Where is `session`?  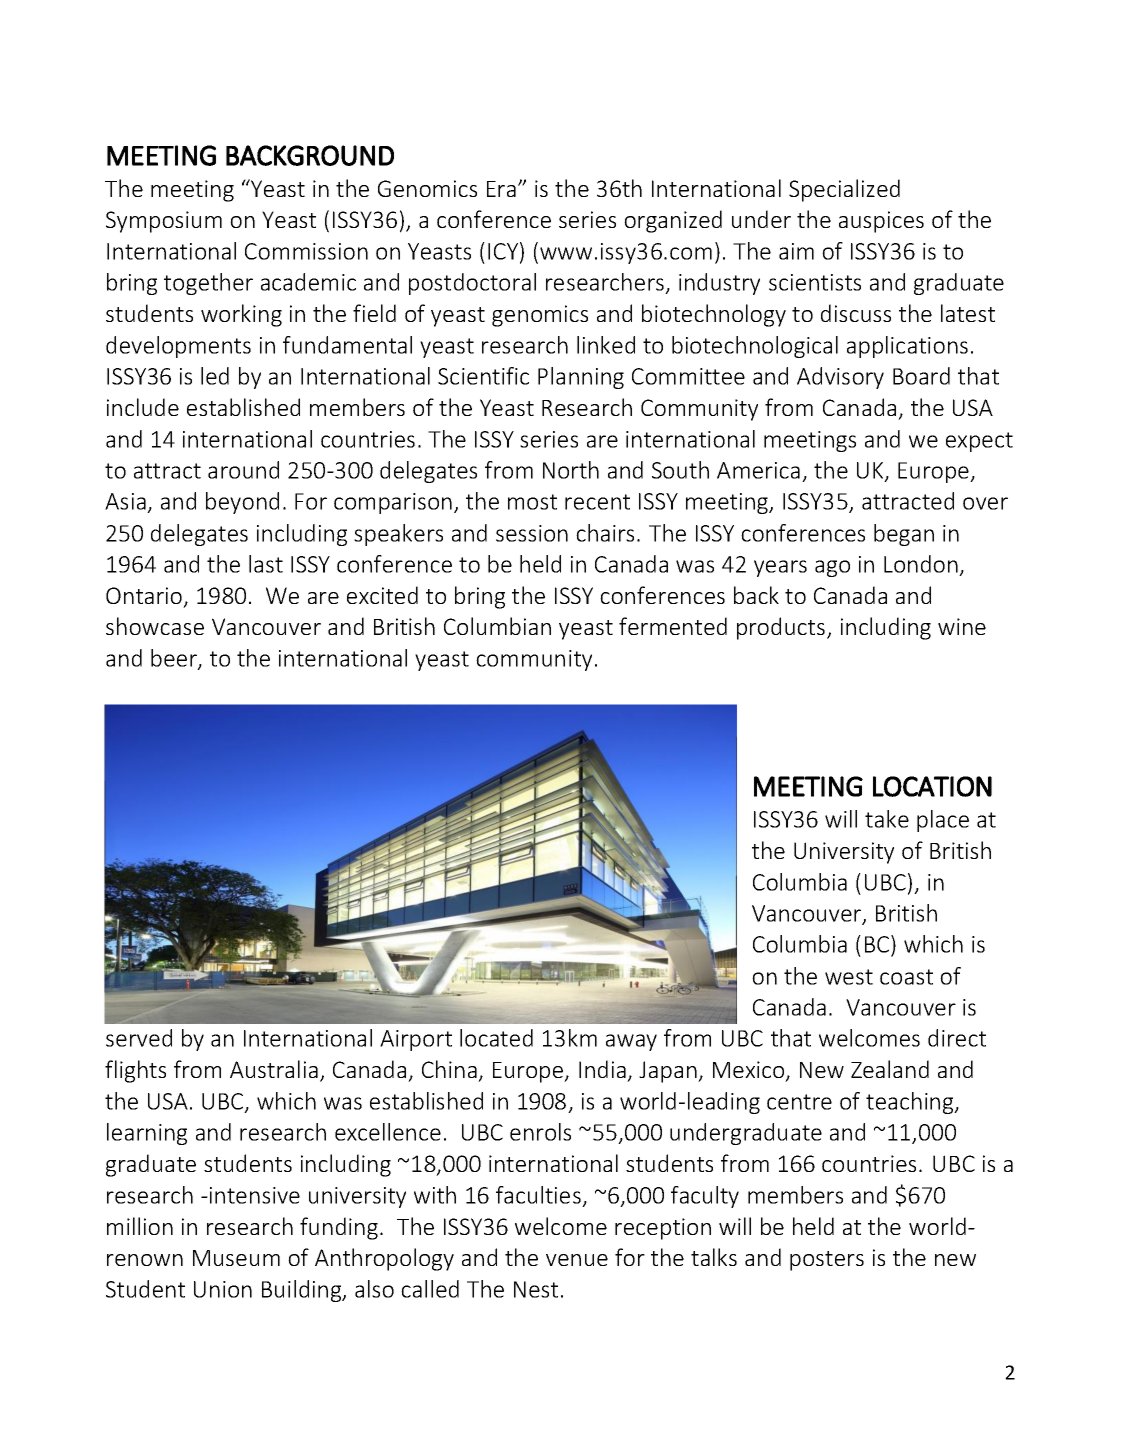
session is located at coordinates (532, 533).
